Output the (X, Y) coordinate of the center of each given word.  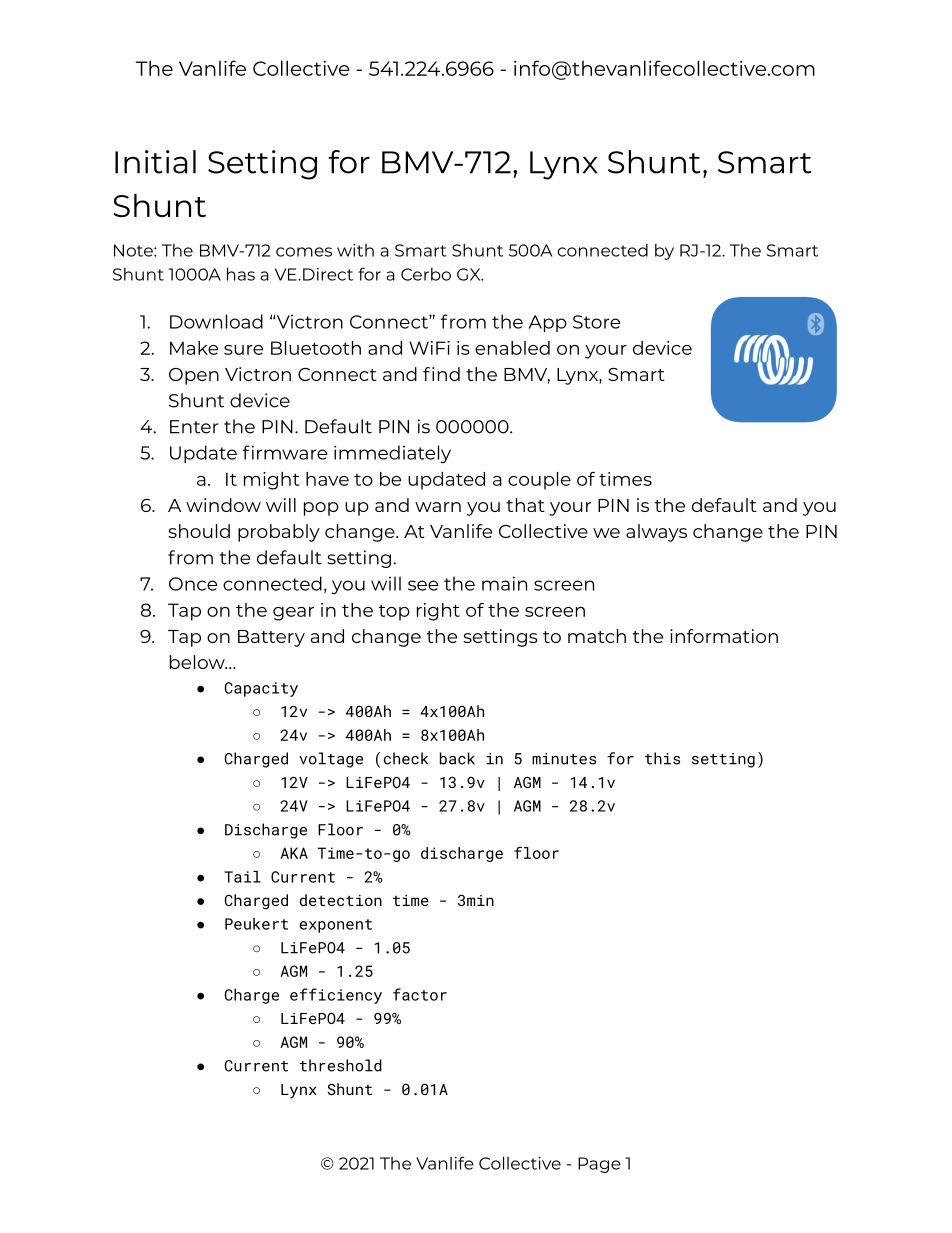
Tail (242, 877)
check (406, 758)
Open (194, 376)
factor (420, 994)
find (441, 374)
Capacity (261, 689)
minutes (564, 759)
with (355, 250)
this (662, 758)
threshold (341, 1065)
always (656, 533)
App (548, 323)
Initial (155, 162)
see (423, 585)
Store (596, 322)
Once (193, 584)
